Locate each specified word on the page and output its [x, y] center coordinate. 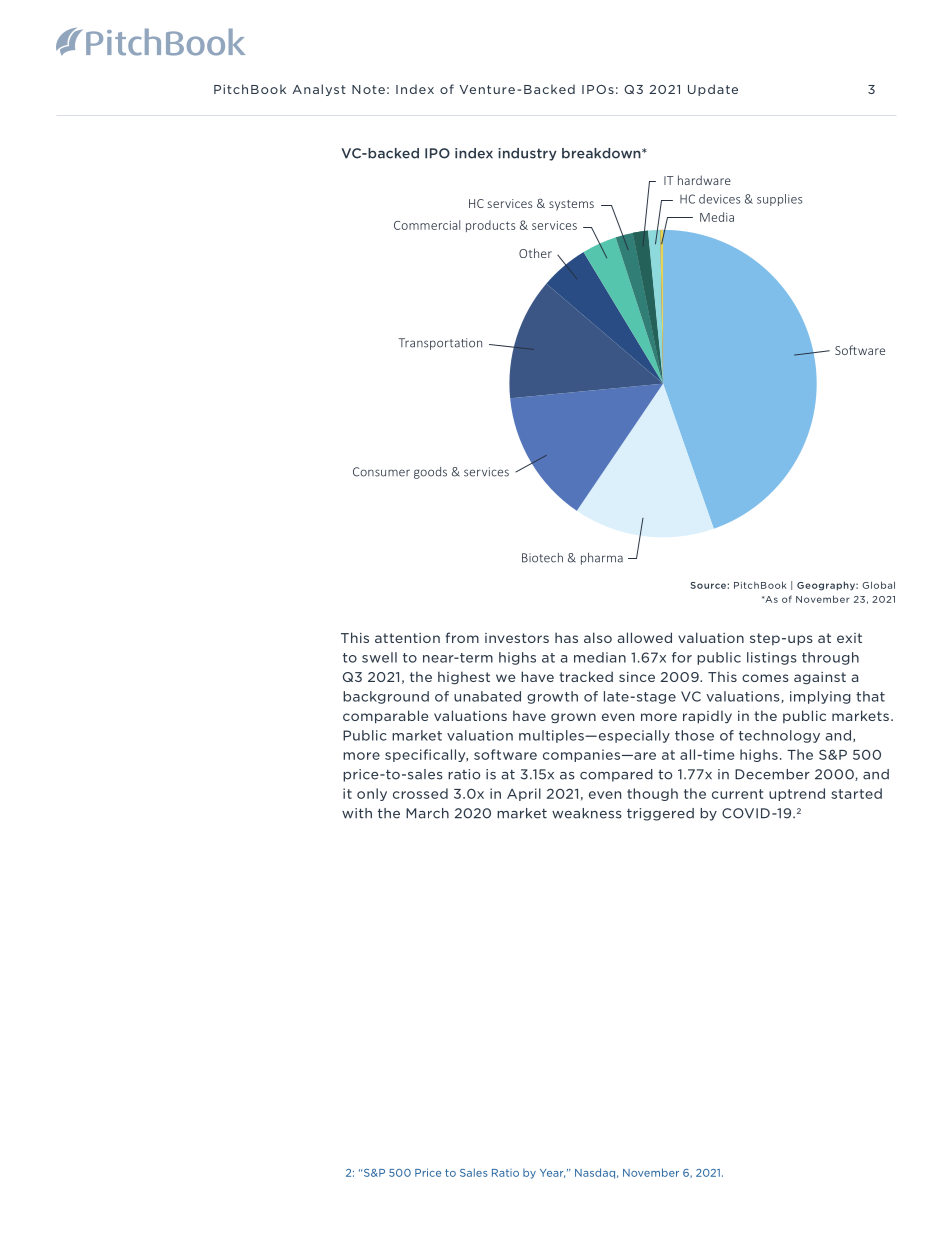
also [598, 637]
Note [368, 89]
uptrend [797, 794]
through [830, 658]
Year [552, 1173]
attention [407, 638]
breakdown [602, 153]
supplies [779, 200]
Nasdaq [595, 1173]
